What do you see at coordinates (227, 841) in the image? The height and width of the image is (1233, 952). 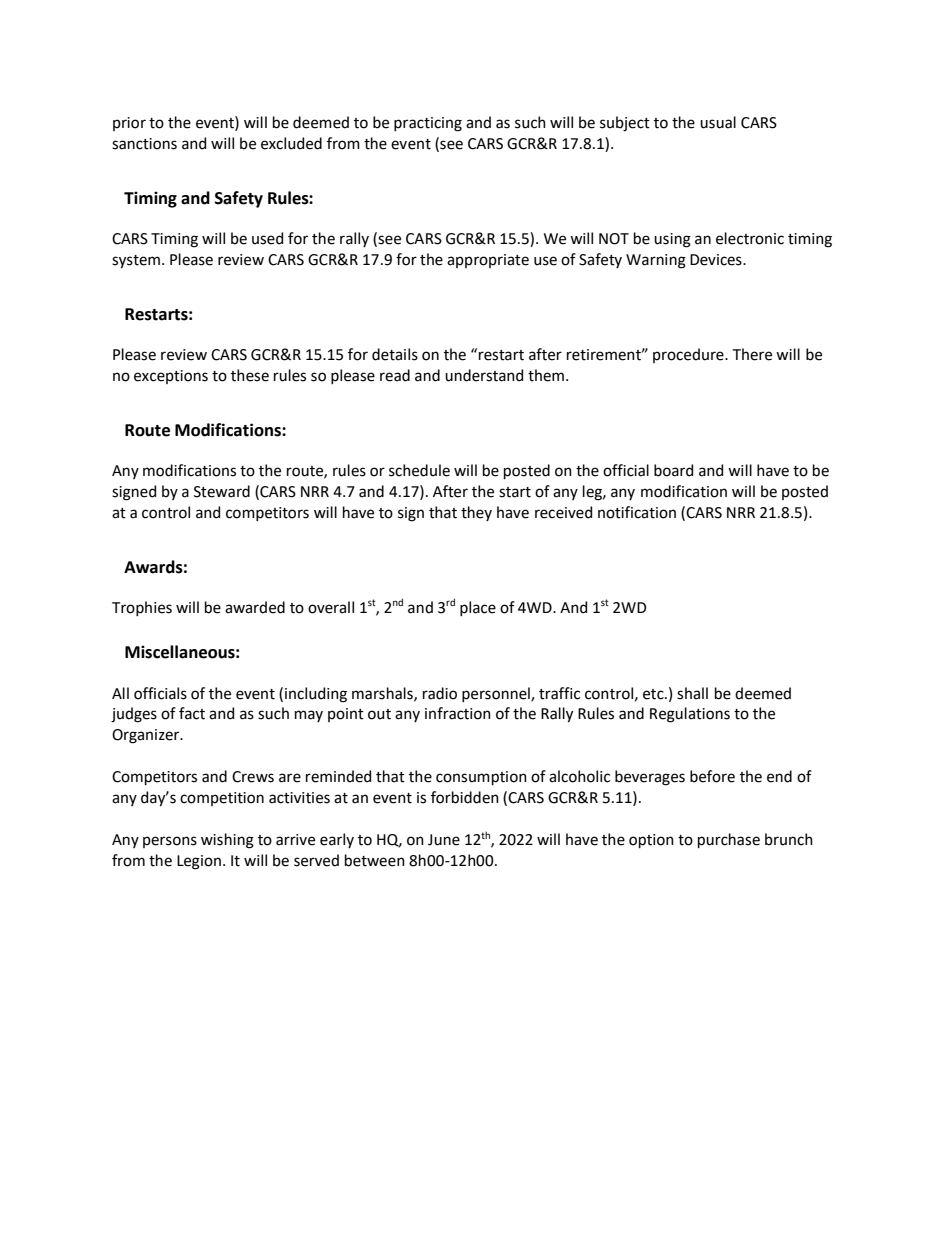 I see `wishing` at bounding box center [227, 841].
